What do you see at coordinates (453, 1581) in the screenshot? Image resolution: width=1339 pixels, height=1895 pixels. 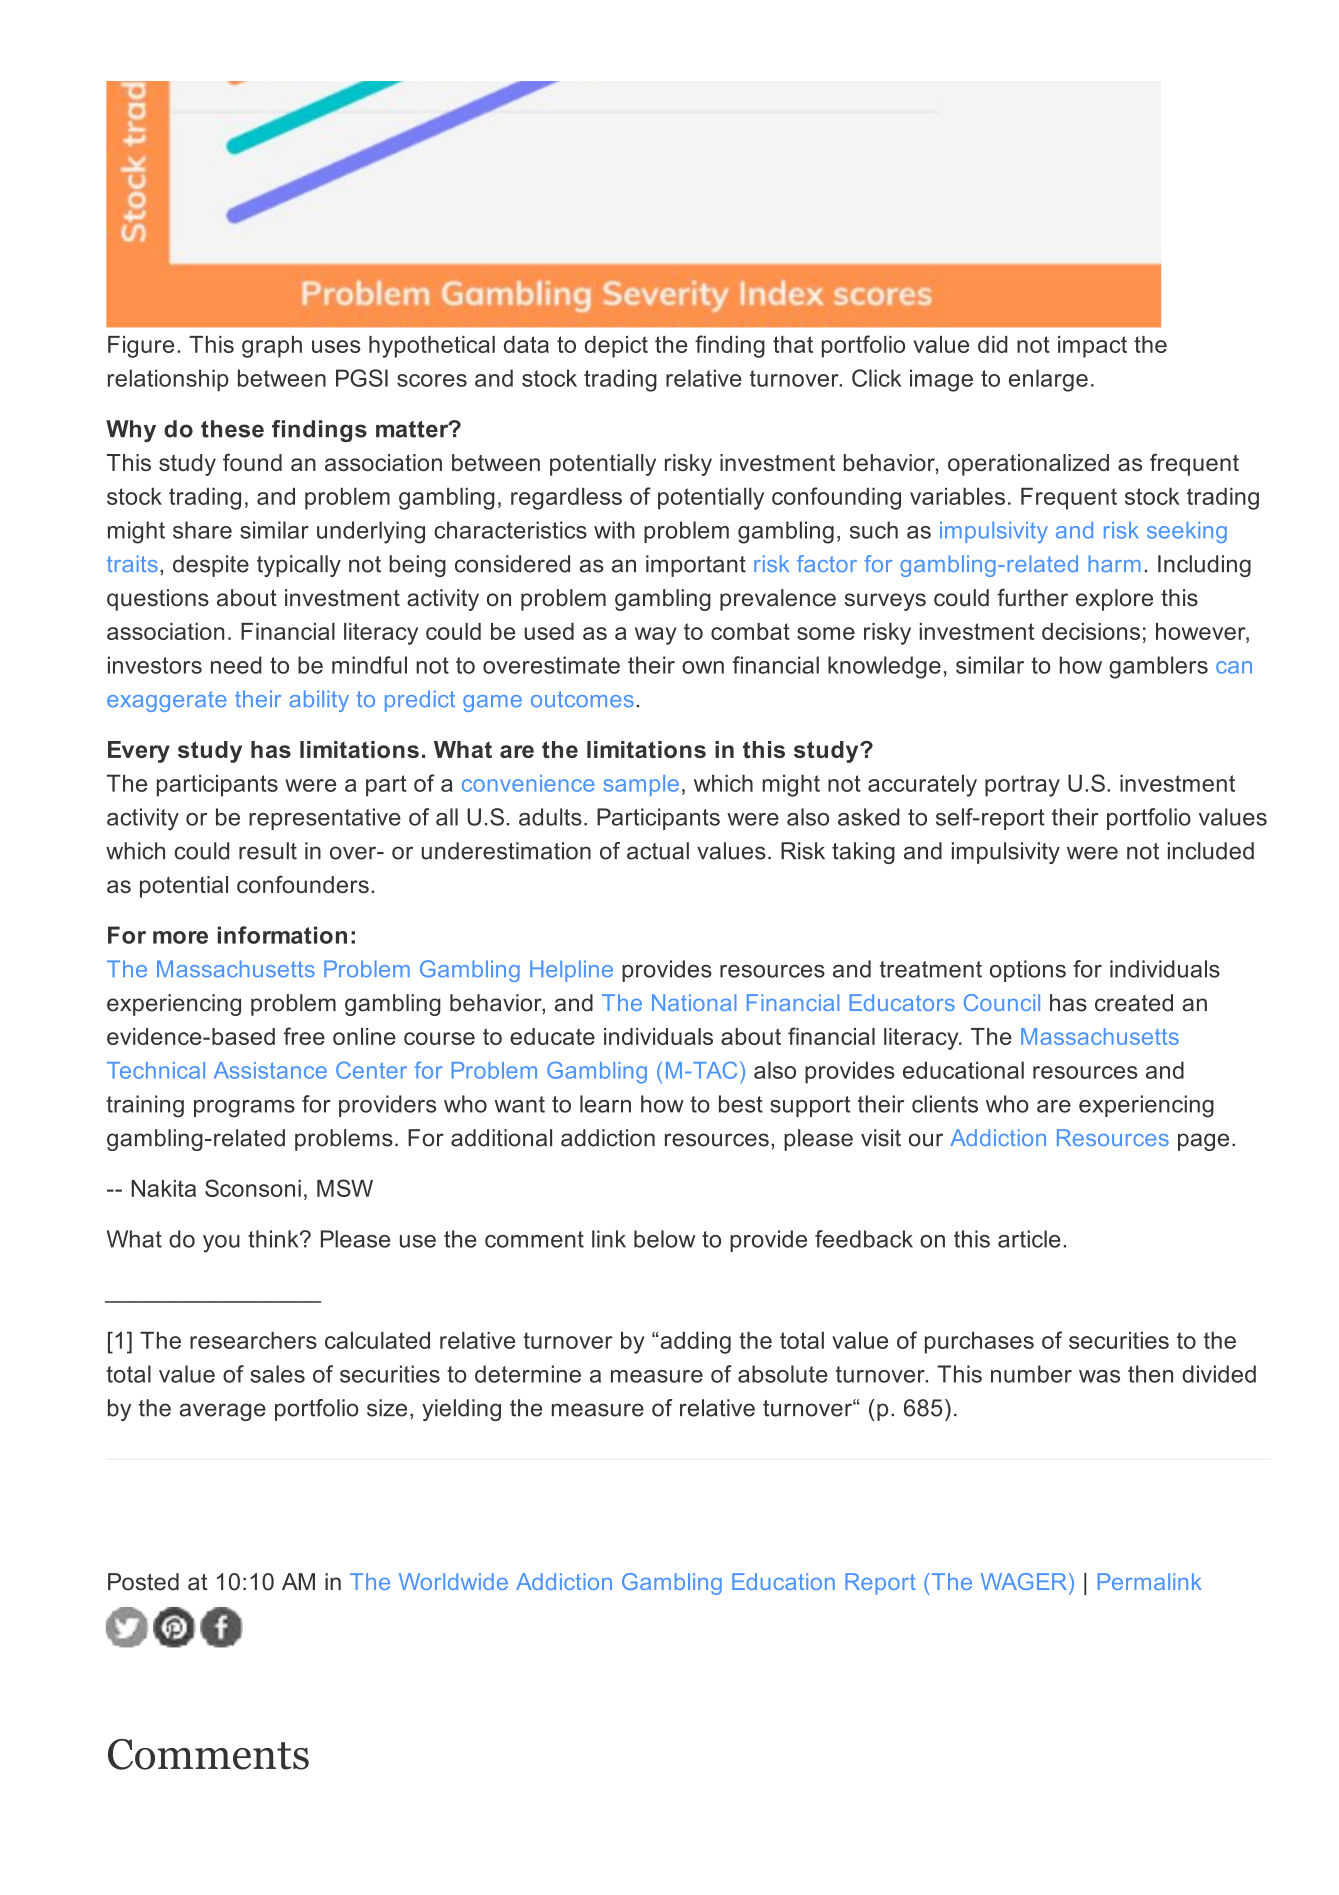 I see `Worldwide` at bounding box center [453, 1581].
